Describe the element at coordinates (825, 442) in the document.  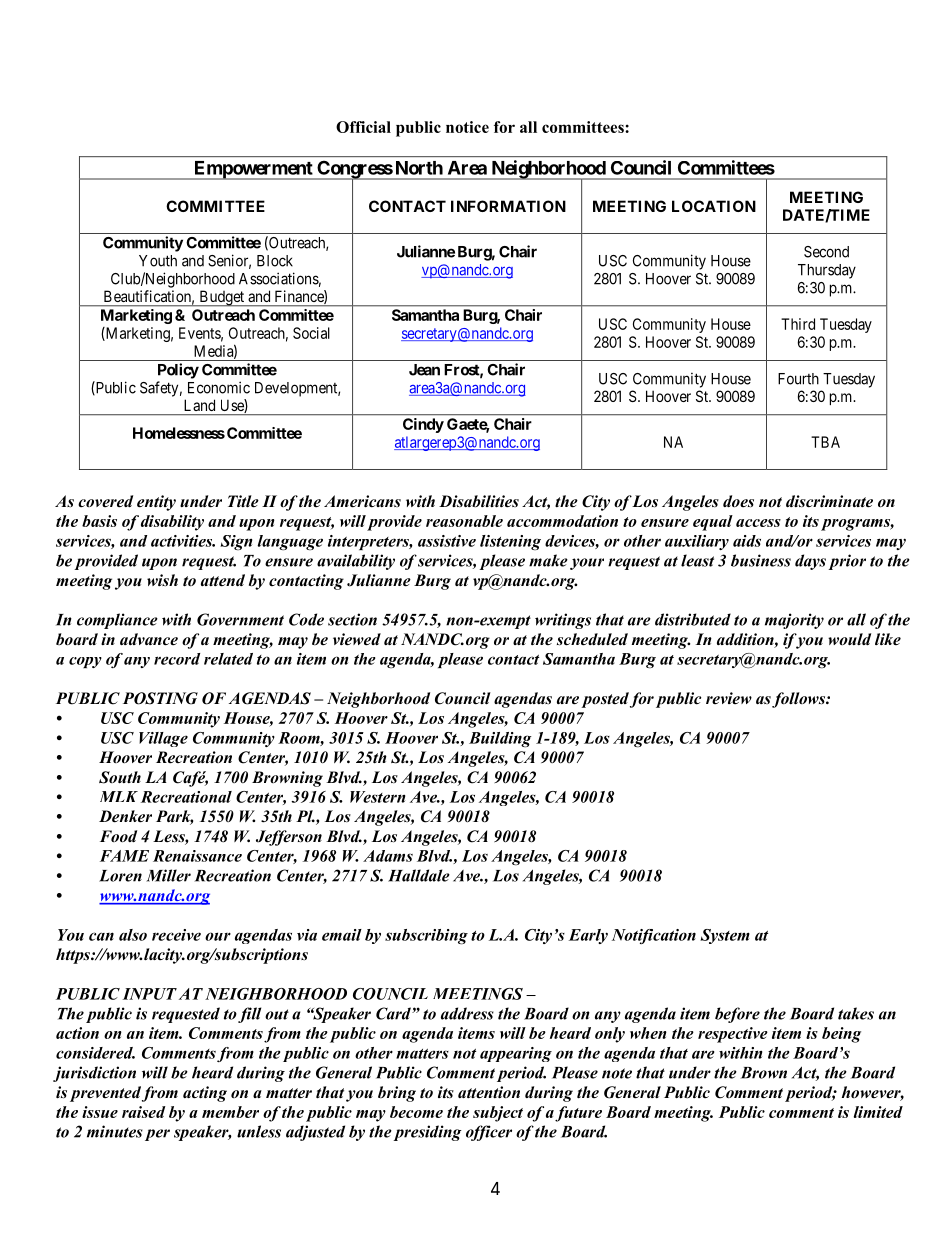
I see `TBA` at that location.
